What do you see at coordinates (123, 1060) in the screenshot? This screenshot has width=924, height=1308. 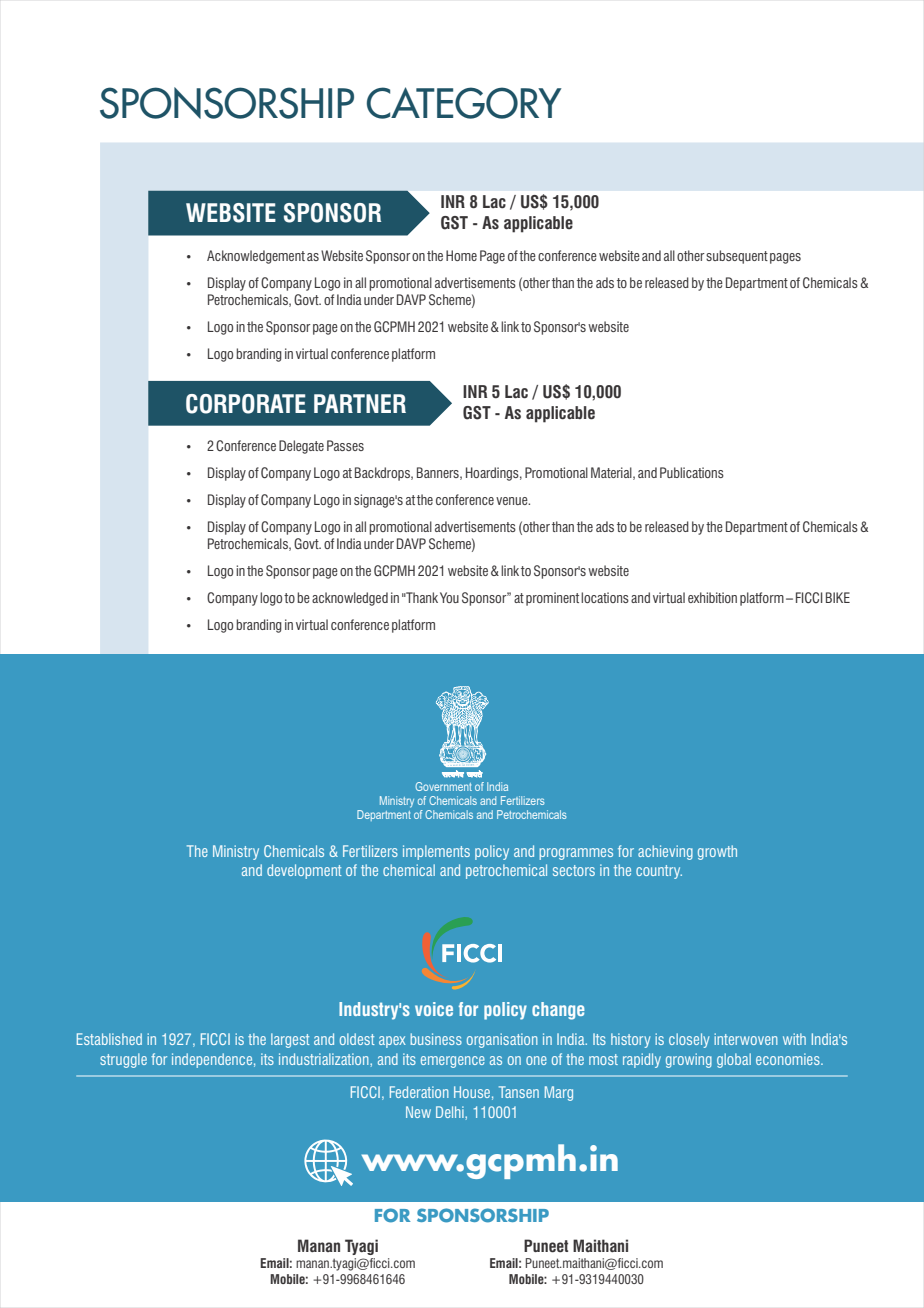 I see `struggle` at bounding box center [123, 1060].
